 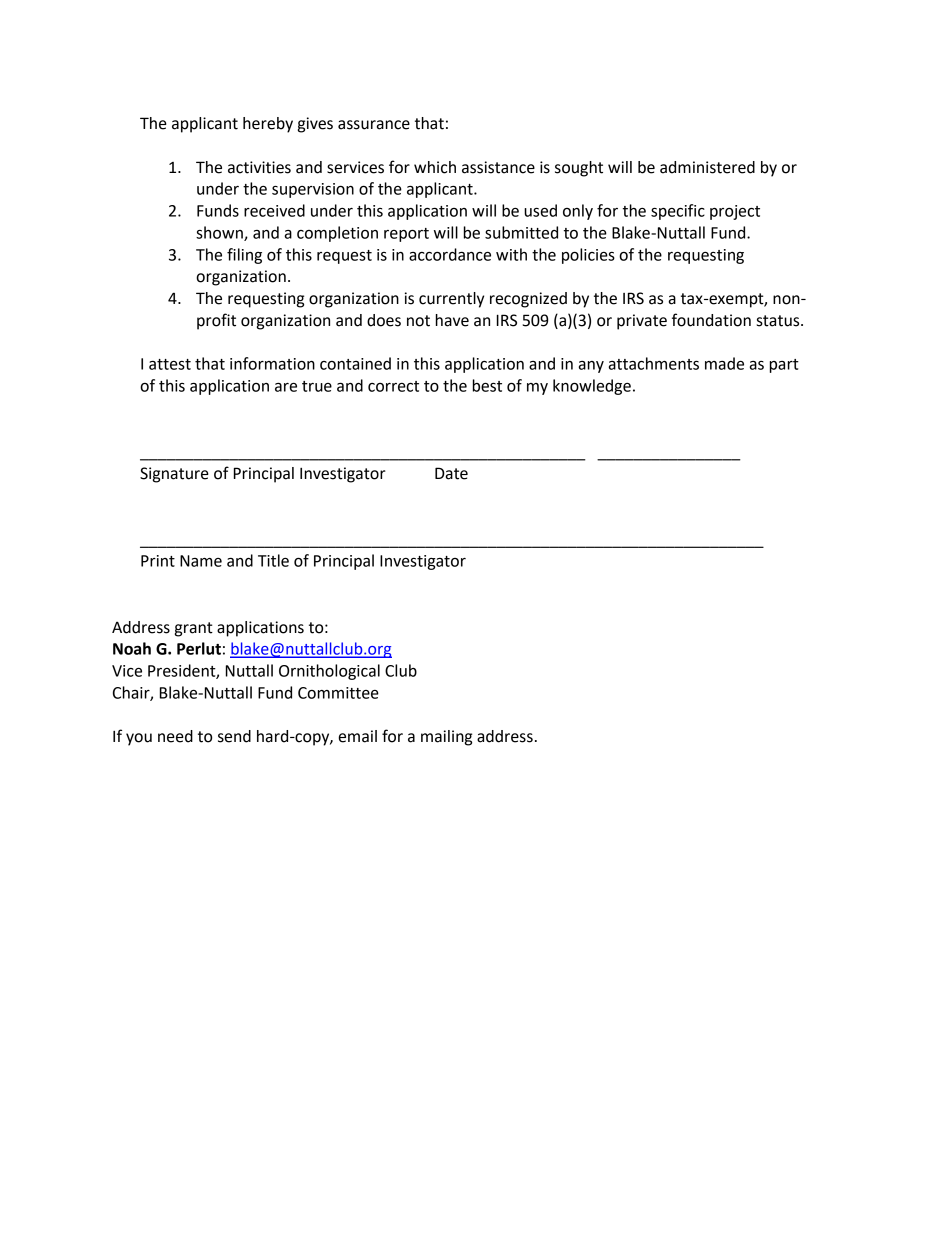 What do you see at coordinates (592, 387) in the document?
I see `knowledge` at bounding box center [592, 387].
